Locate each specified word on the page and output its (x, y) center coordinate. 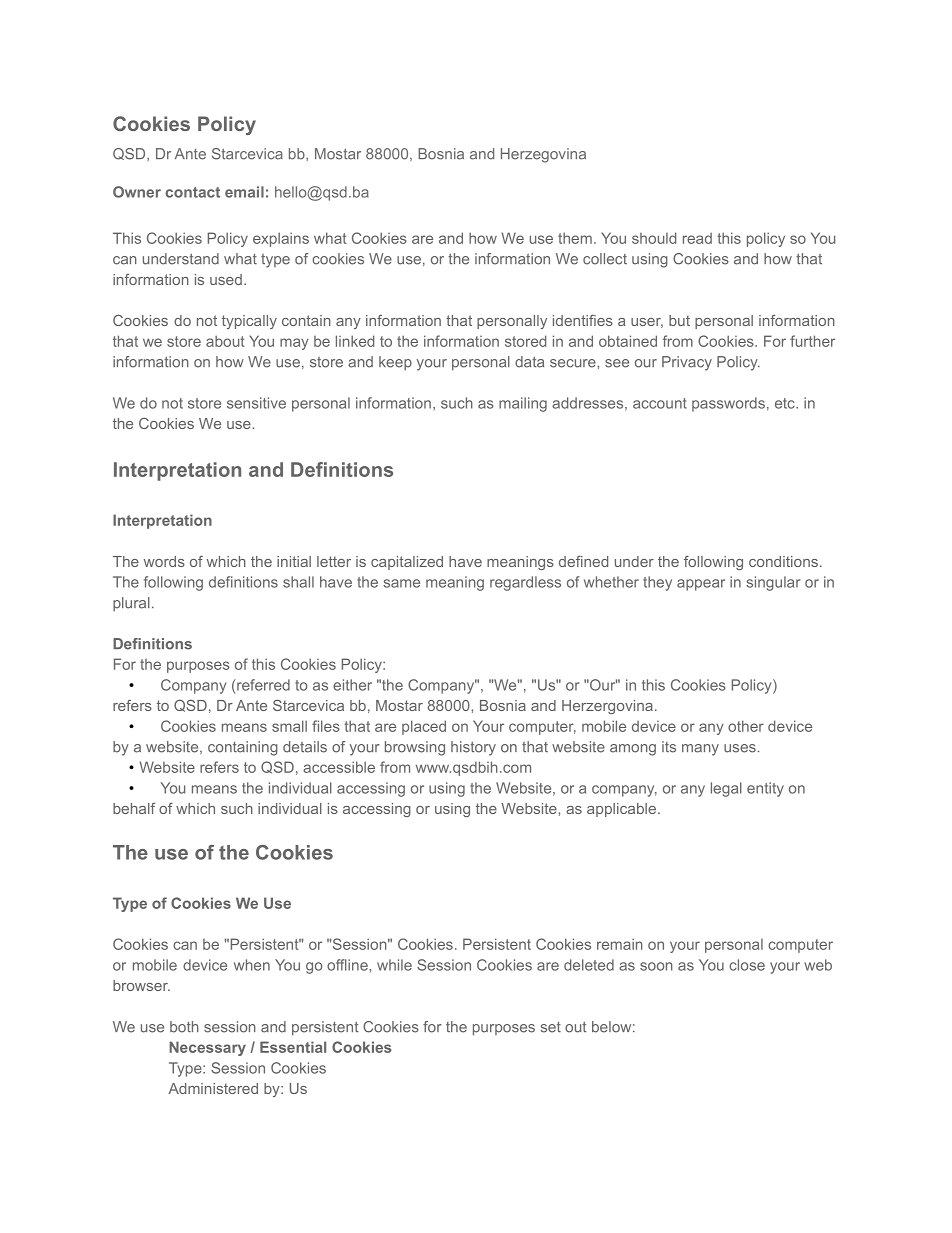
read (697, 238)
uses (741, 748)
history (473, 748)
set (551, 1027)
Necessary (207, 1048)
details (305, 747)
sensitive (256, 403)
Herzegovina (543, 155)
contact (192, 192)
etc (786, 403)
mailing (523, 404)
